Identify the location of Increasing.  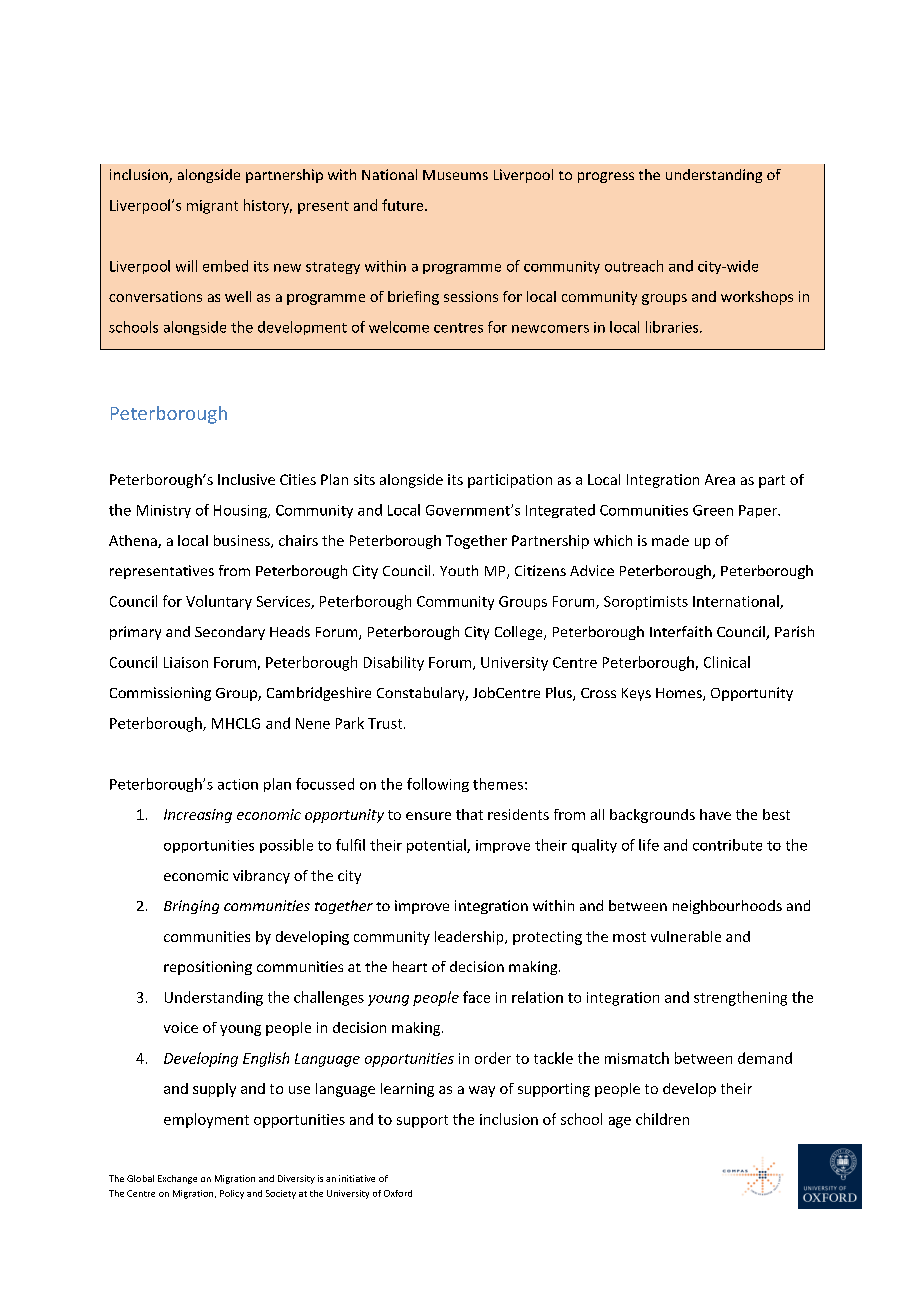
(198, 816).
